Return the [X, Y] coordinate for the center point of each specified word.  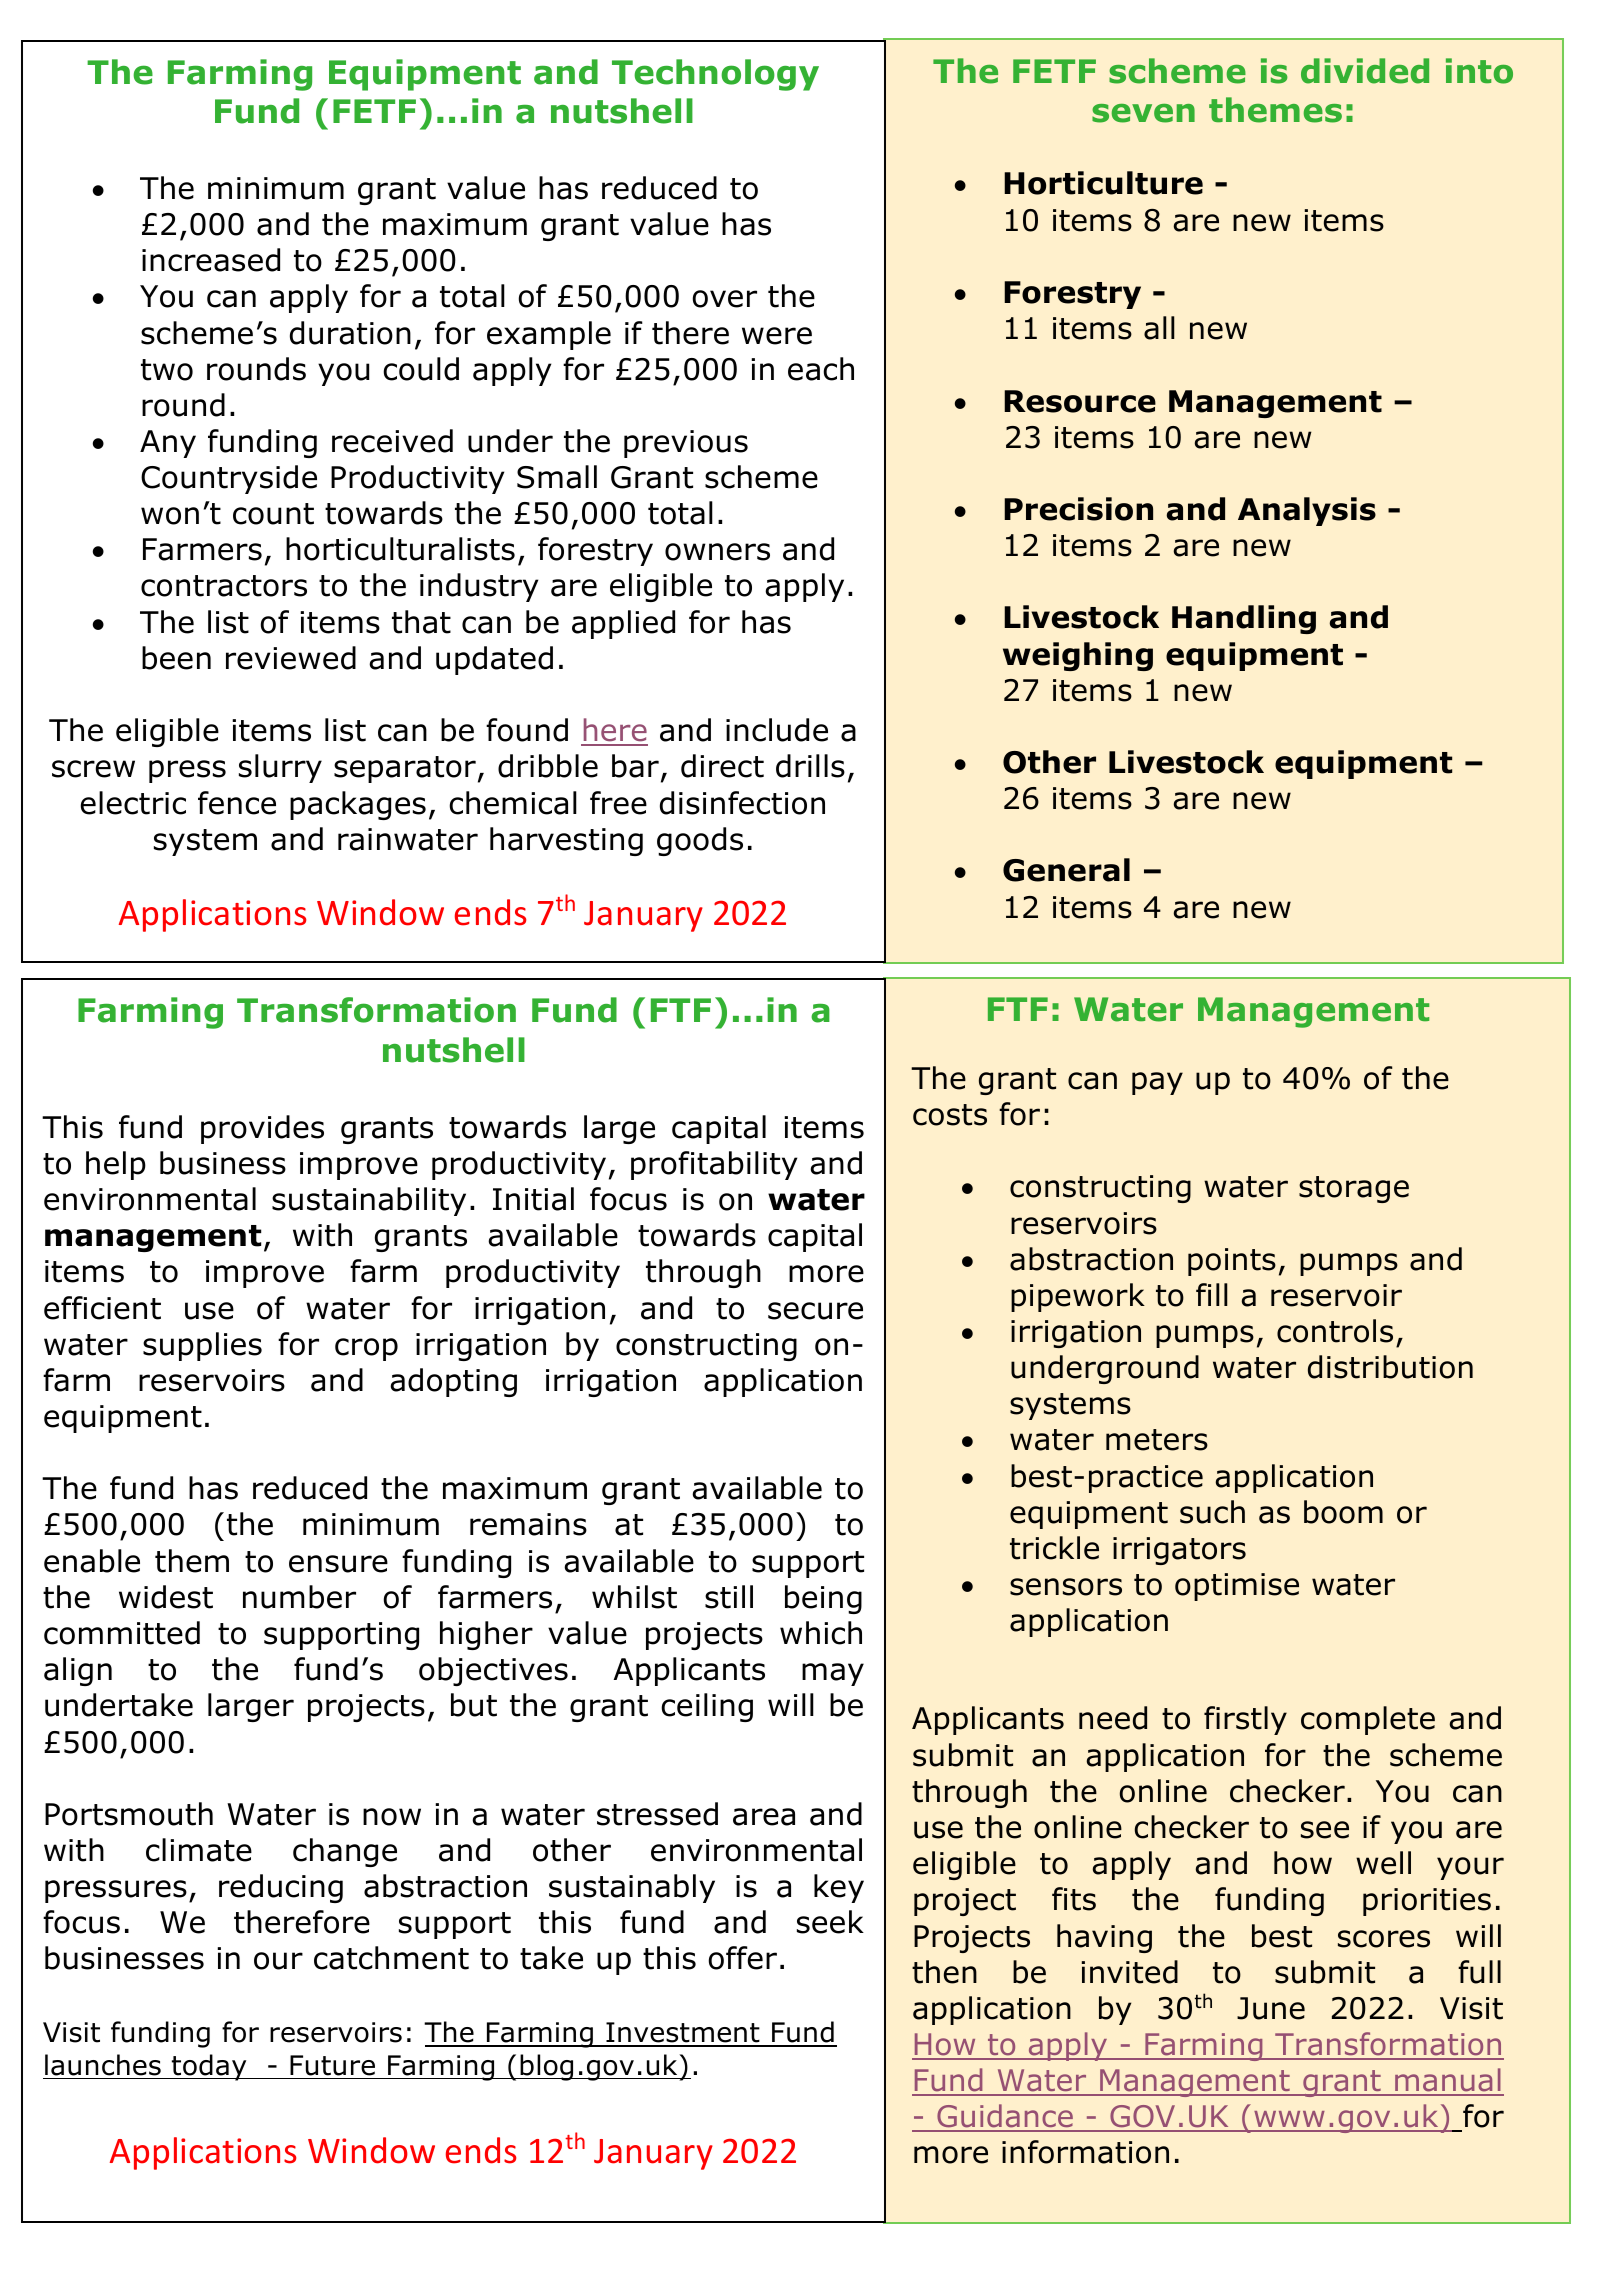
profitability [714, 1165]
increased [211, 260]
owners [717, 552]
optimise [1237, 1587]
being [823, 1599]
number [299, 1597]
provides [262, 1129]
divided [1365, 71]
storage [1354, 1189]
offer [742, 1958]
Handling [1244, 619]
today [209, 2067]
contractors [224, 586]
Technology [715, 75]
